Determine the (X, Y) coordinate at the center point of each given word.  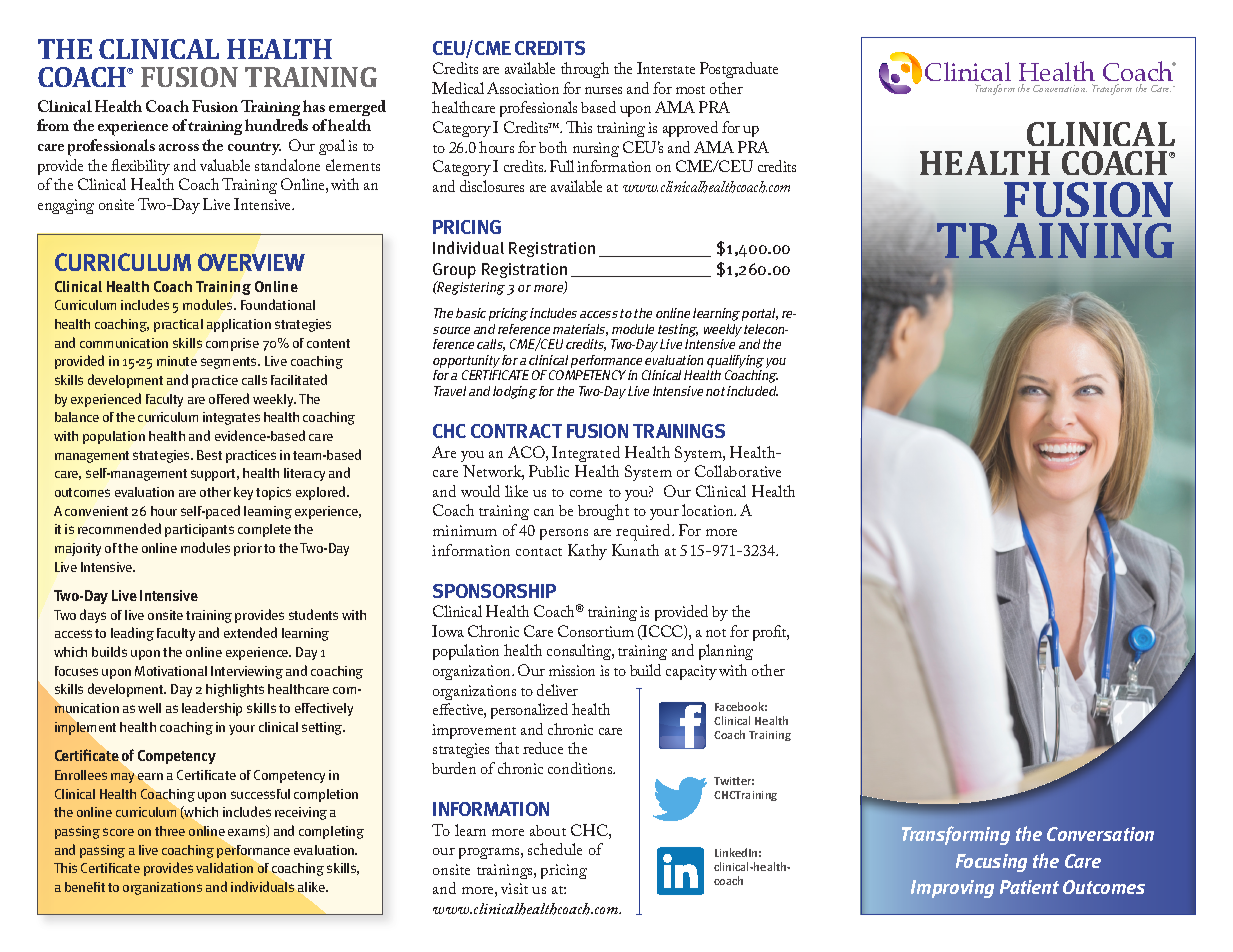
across (179, 147)
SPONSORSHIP (494, 591)
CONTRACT (516, 431)
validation (224, 867)
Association (523, 88)
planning (726, 652)
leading (132, 634)
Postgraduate (739, 70)
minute (177, 361)
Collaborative (738, 471)
